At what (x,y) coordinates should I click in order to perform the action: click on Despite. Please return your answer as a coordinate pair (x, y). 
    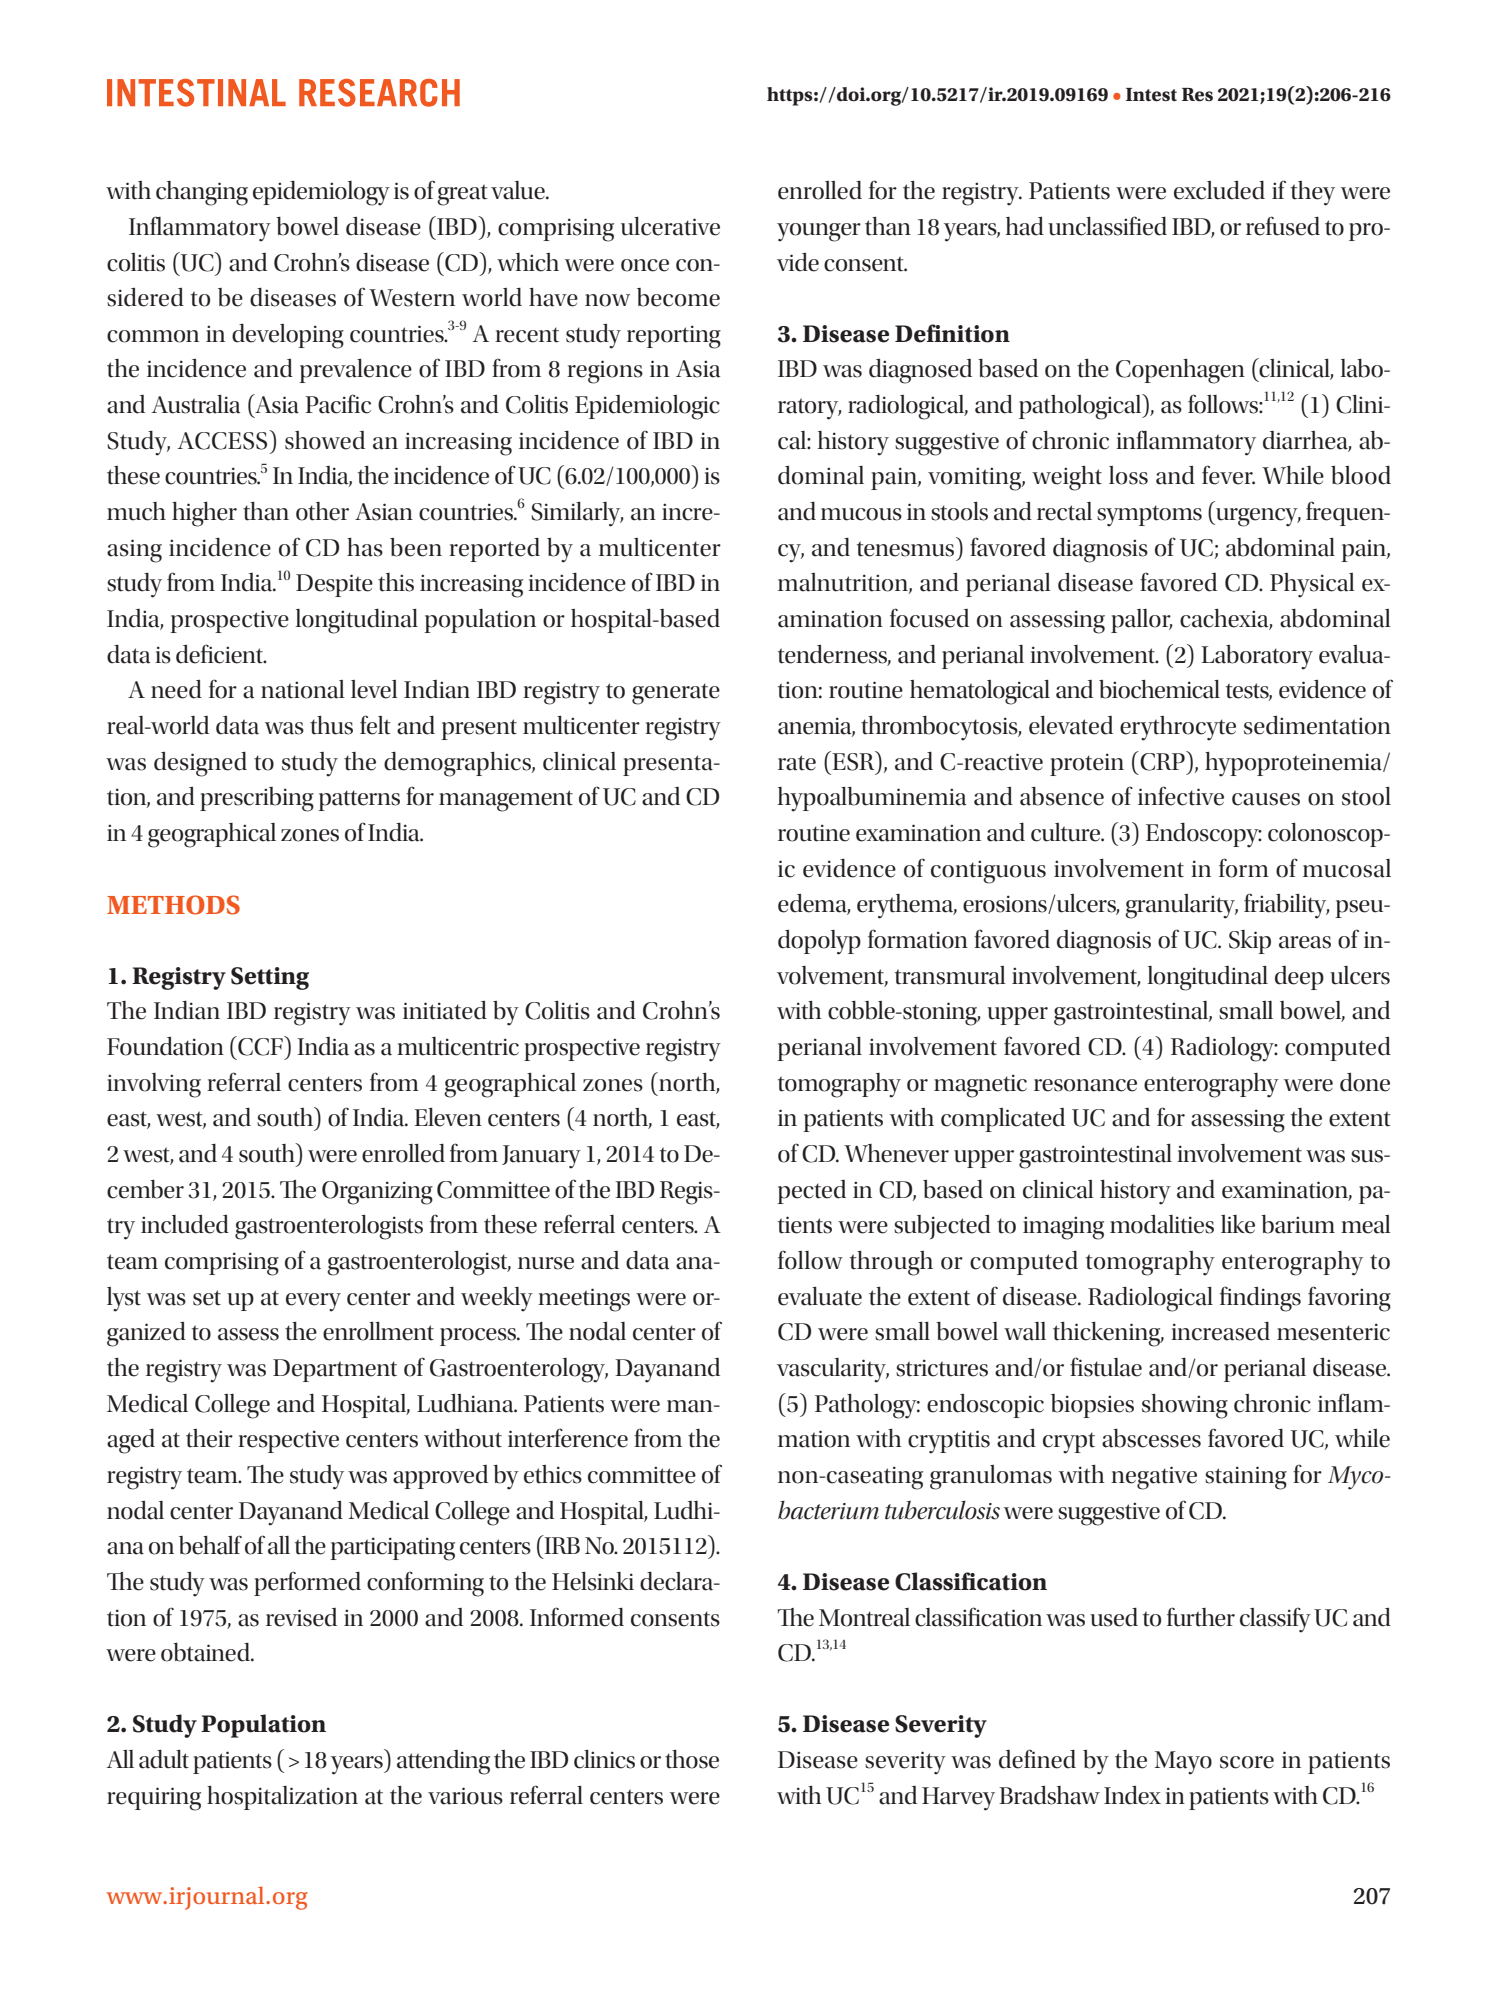
    Looking at the image, I should click on (334, 585).
